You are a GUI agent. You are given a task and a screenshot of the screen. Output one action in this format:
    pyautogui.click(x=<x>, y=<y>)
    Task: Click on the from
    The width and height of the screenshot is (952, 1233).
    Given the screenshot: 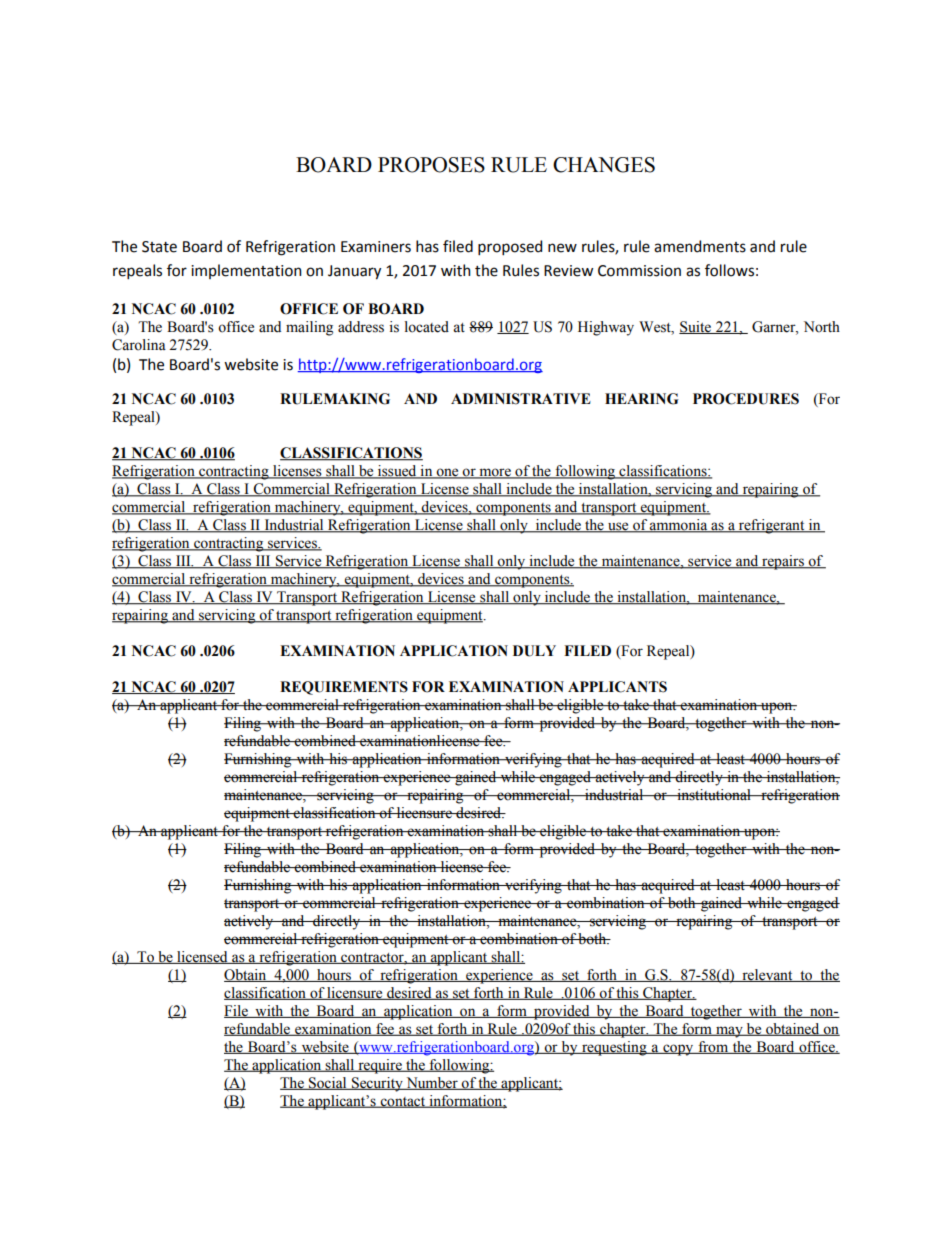 What is the action you would take?
    pyautogui.click(x=713, y=1047)
